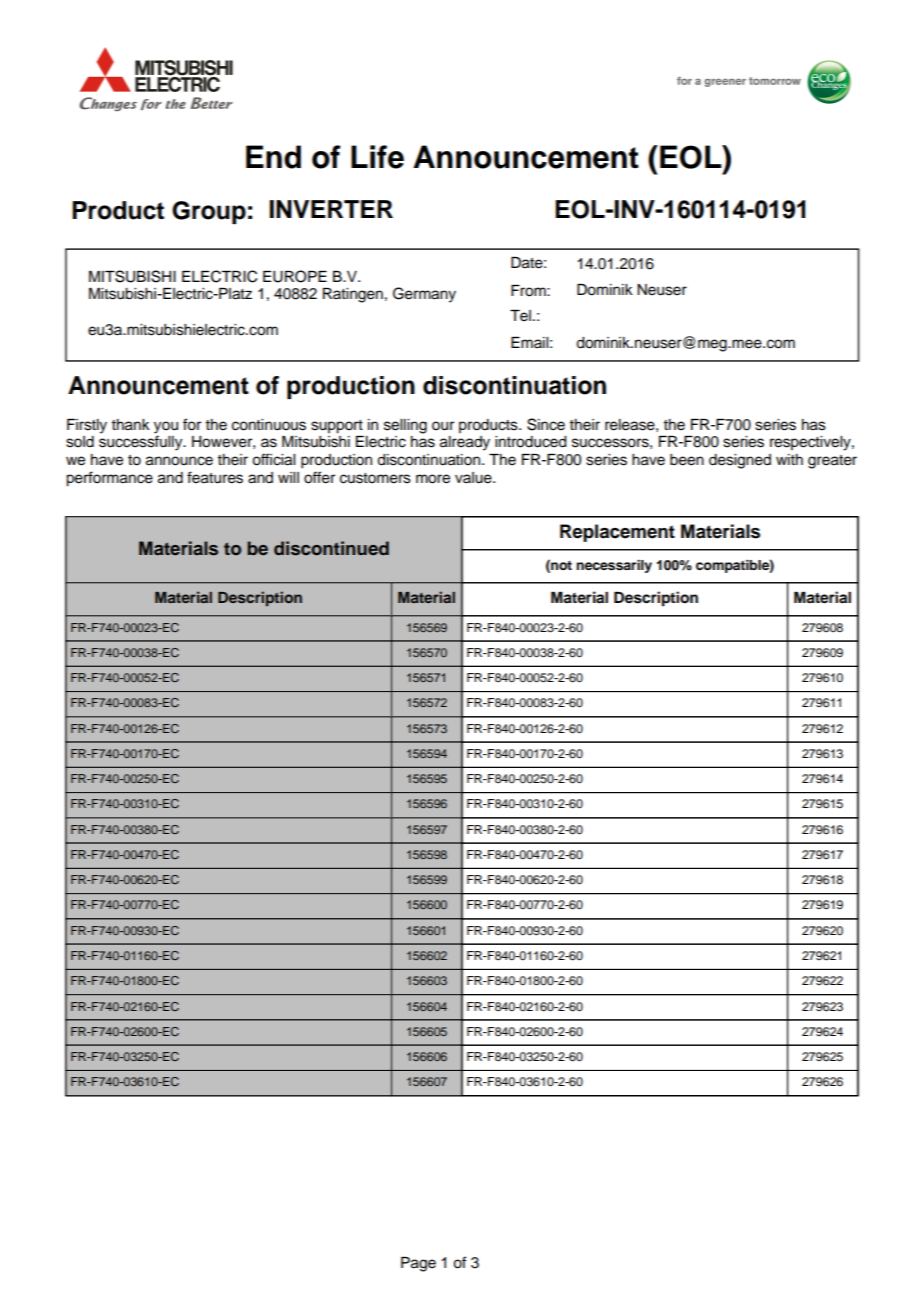  Describe the element at coordinates (474, 478) in the page. I see `value` at that location.
